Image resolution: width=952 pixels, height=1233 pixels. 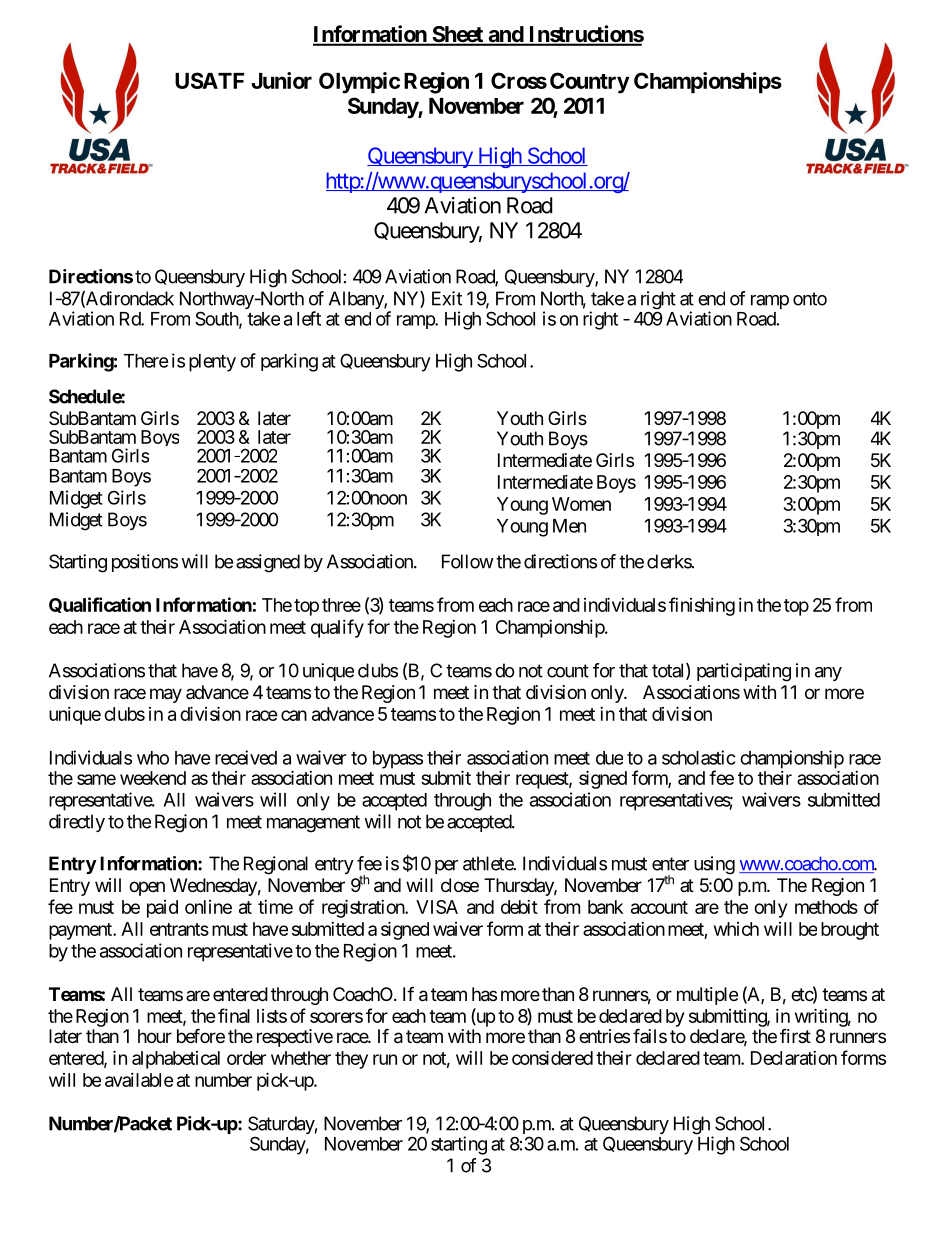 What do you see at coordinates (468, 561) in the page?
I see `Follow` at bounding box center [468, 561].
